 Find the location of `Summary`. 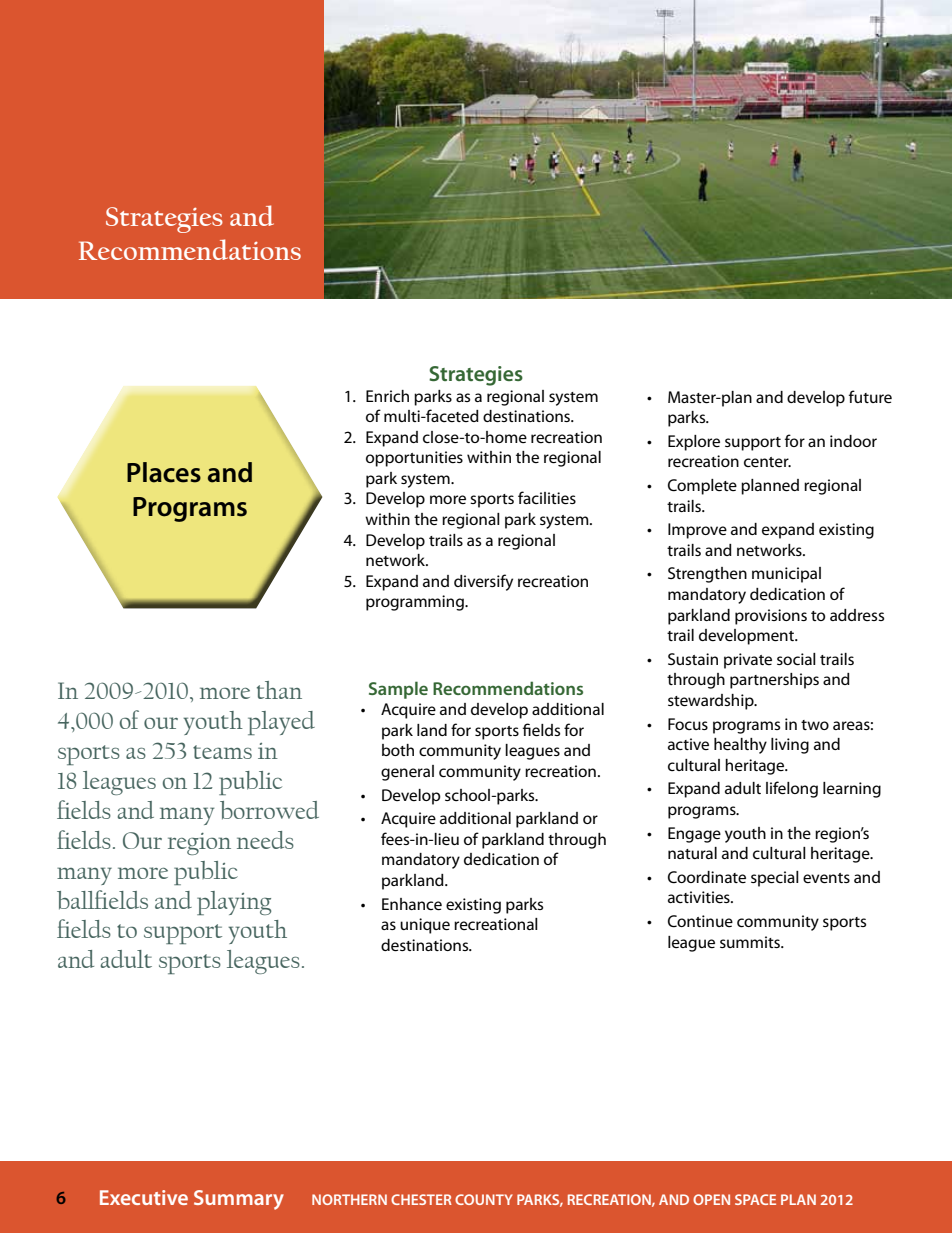

Summary is located at coordinates (239, 1200).
